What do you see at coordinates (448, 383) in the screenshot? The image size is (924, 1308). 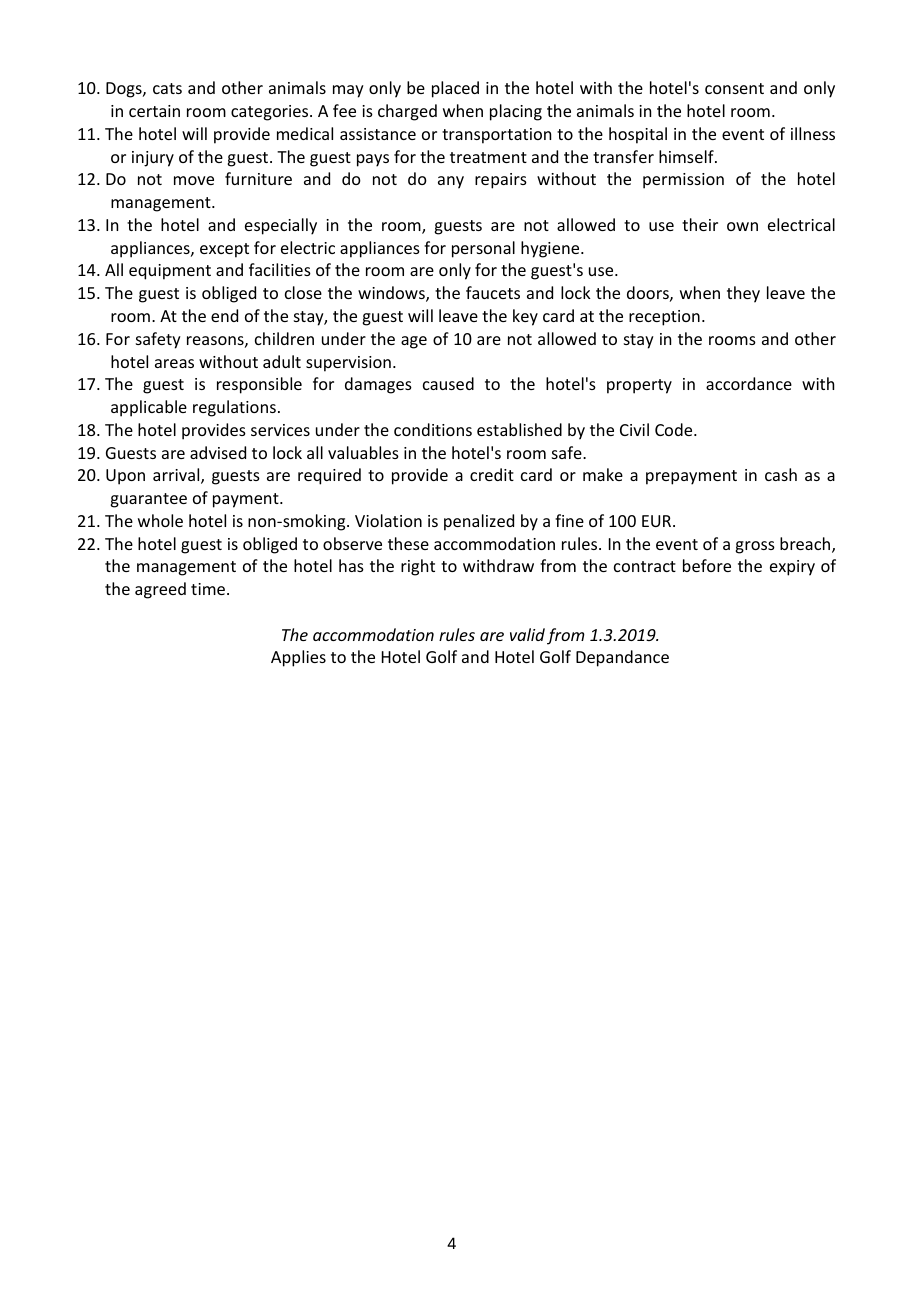 I see `caused` at bounding box center [448, 383].
